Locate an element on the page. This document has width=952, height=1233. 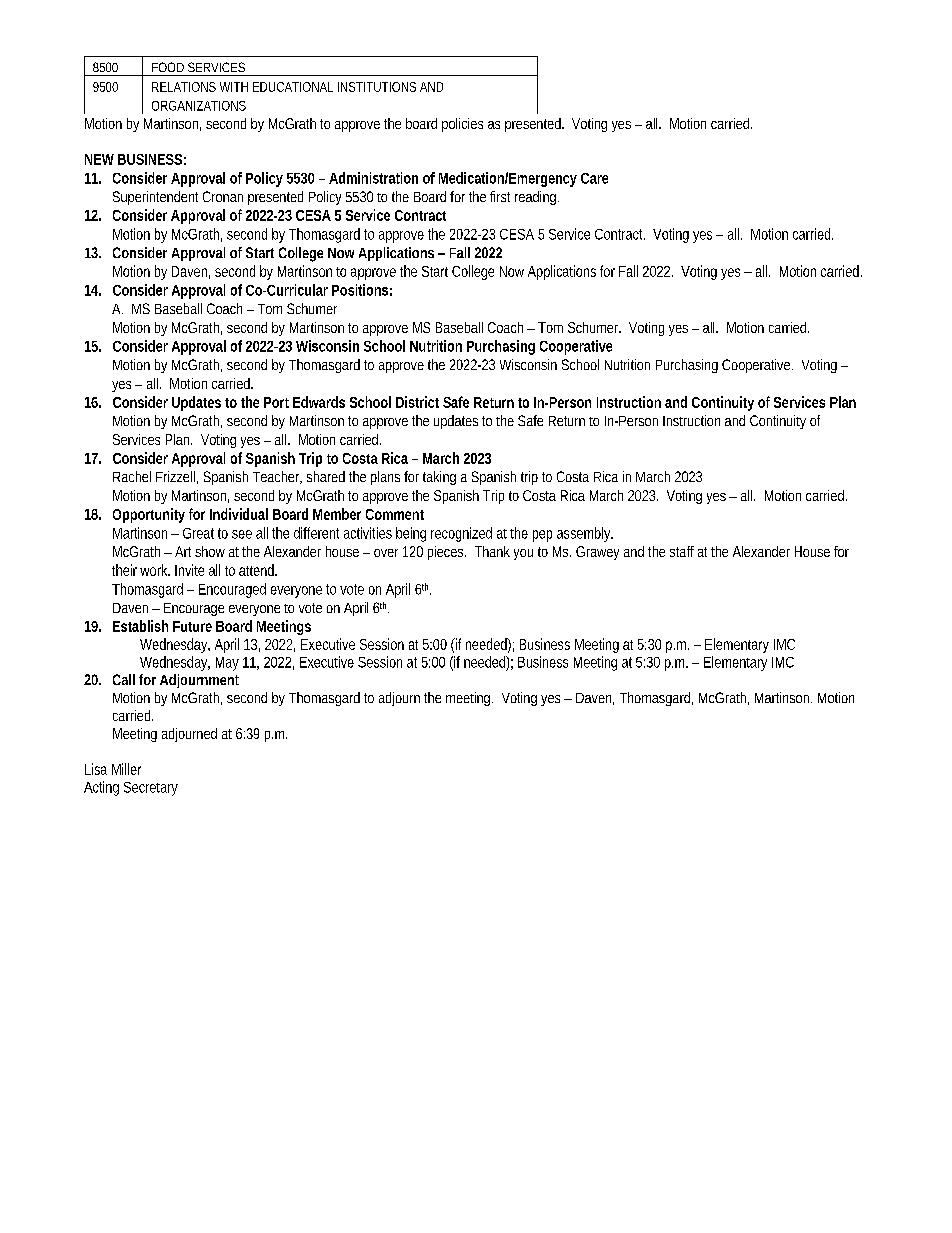
Miller is located at coordinates (126, 769).
